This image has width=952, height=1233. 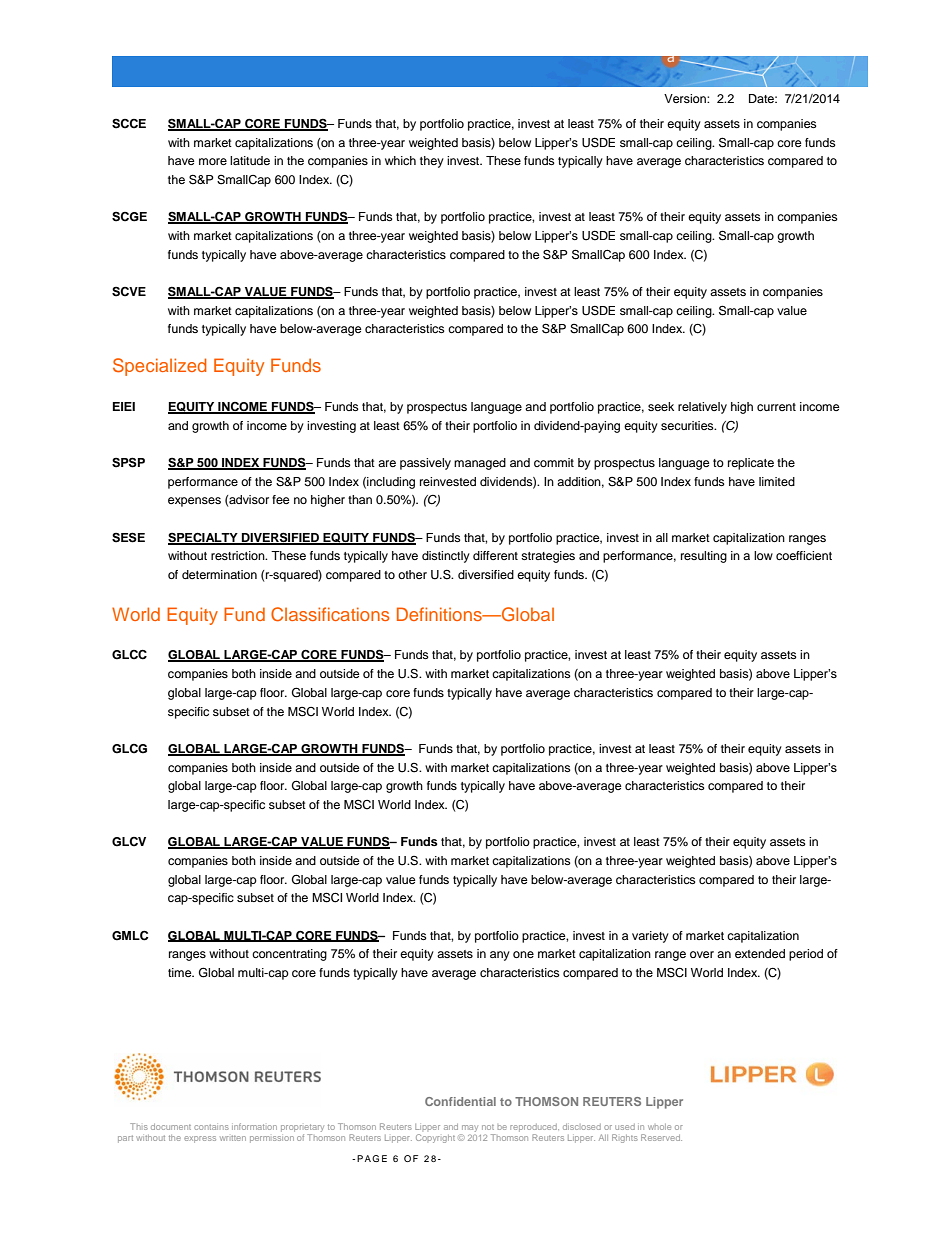 What do you see at coordinates (446, 557) in the image?
I see `distinctly` at bounding box center [446, 557].
